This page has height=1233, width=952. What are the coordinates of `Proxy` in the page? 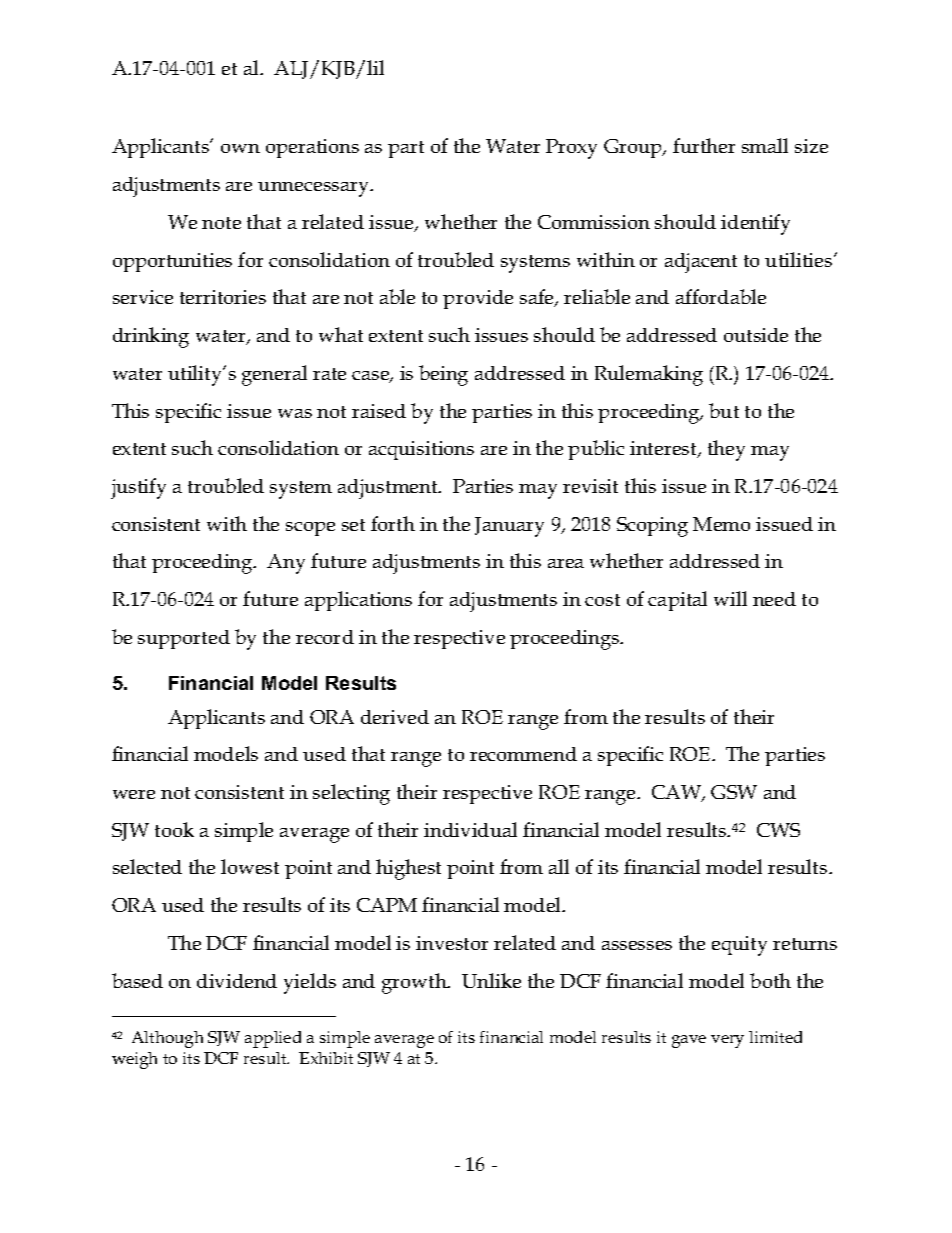 It's located at (571, 149).
